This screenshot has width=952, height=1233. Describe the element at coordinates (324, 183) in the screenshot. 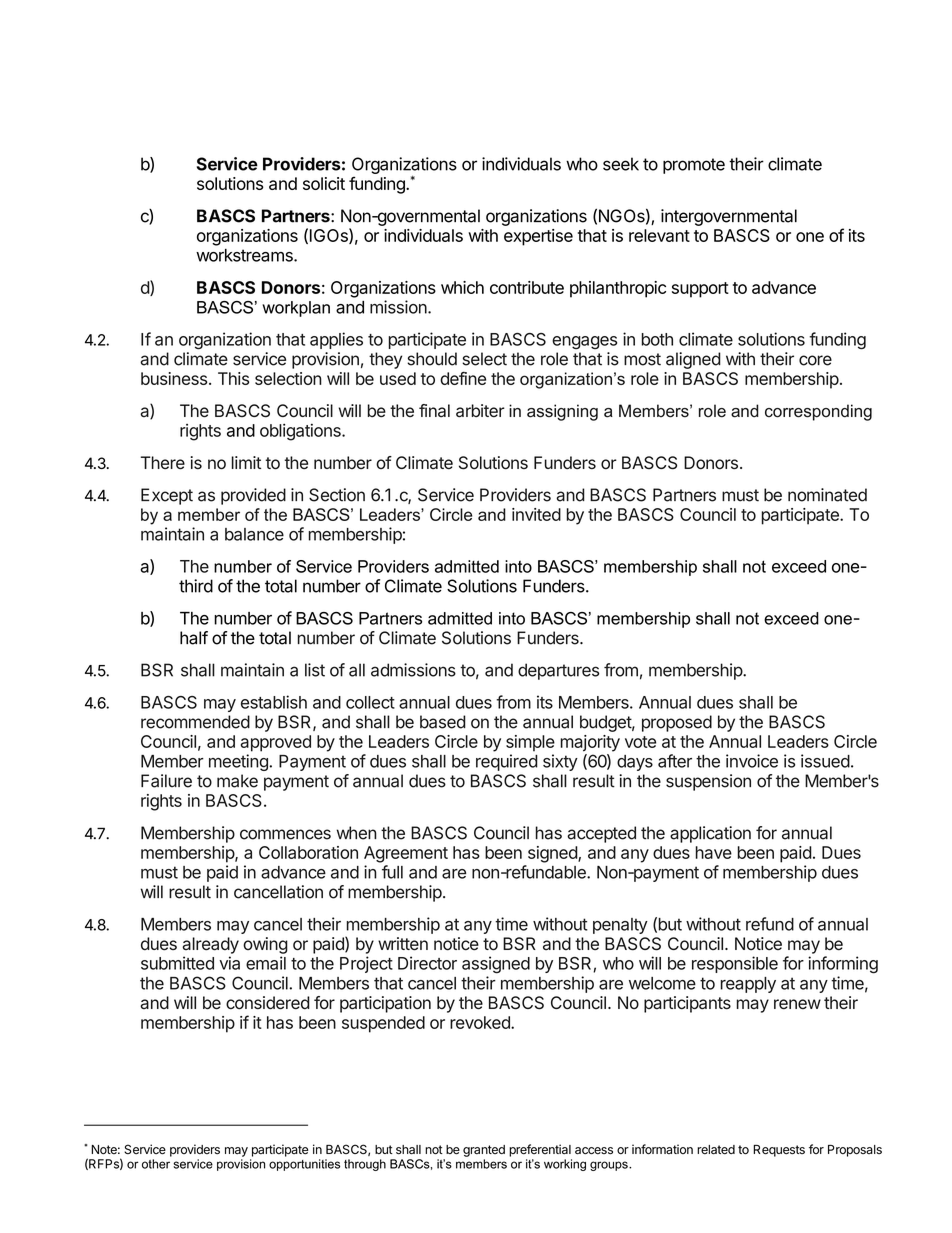

I see `solicit` at that location.
